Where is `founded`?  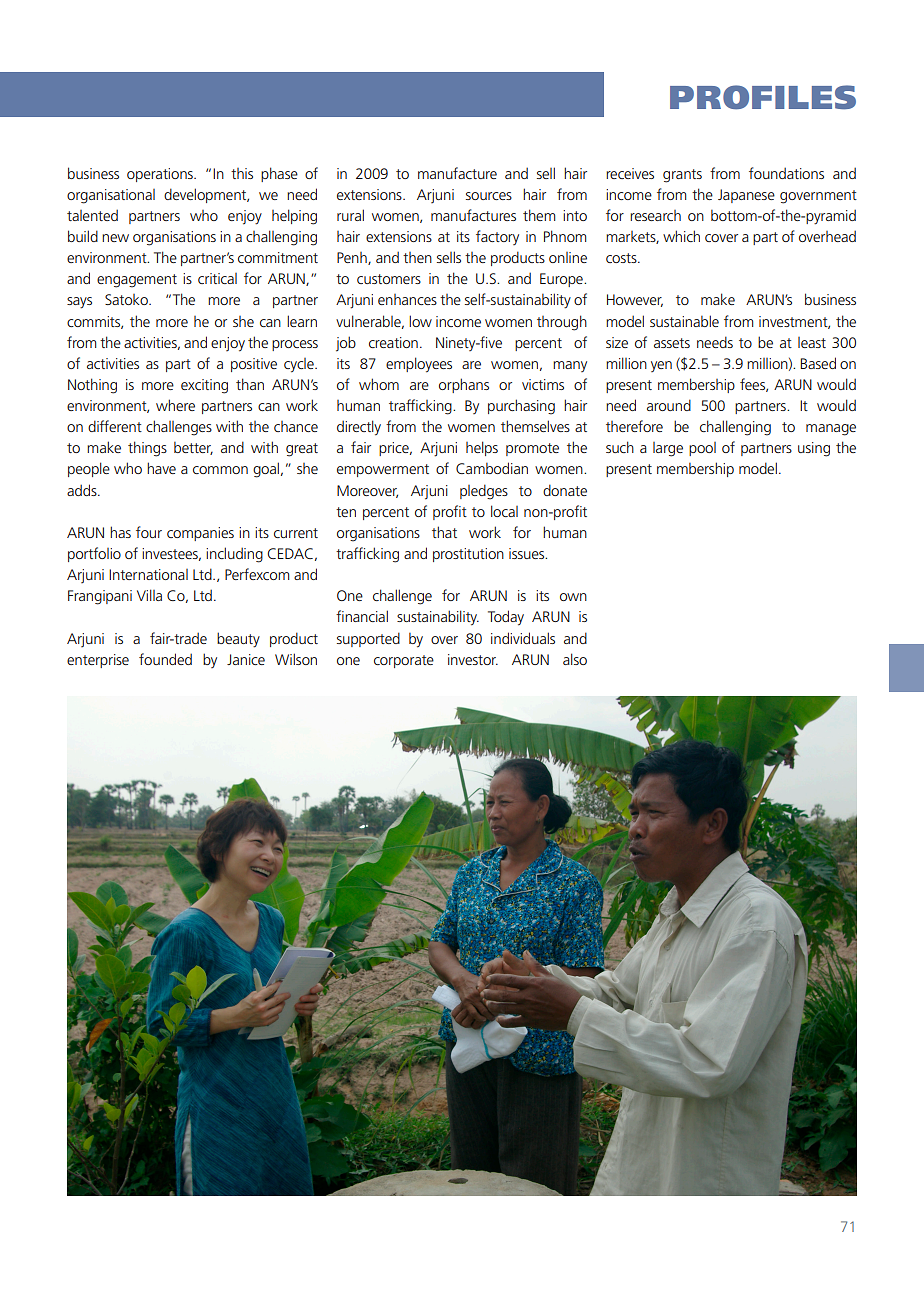
founded is located at coordinates (165, 659).
